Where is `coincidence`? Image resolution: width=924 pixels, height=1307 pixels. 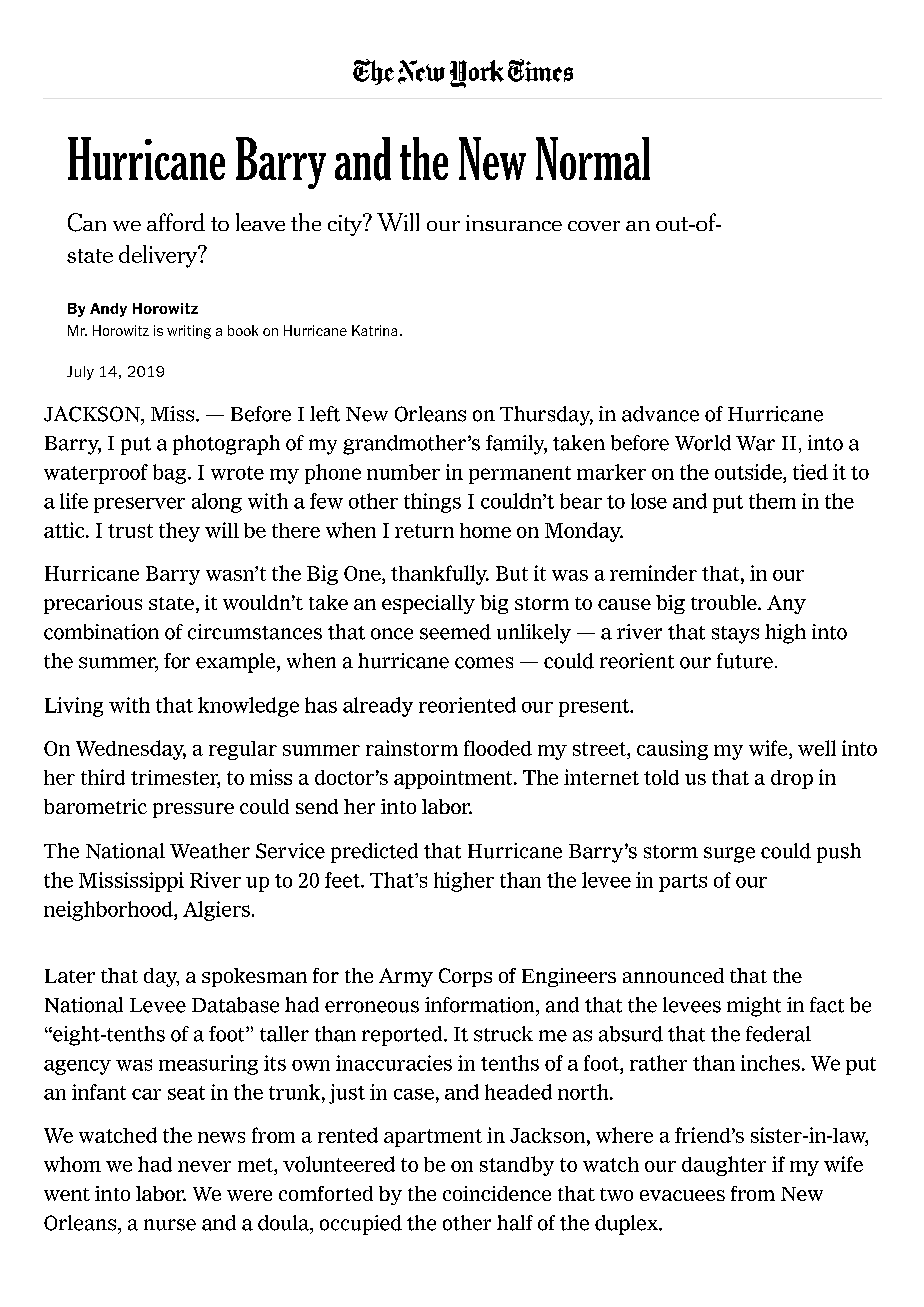
coincidence is located at coordinates (497, 1193).
